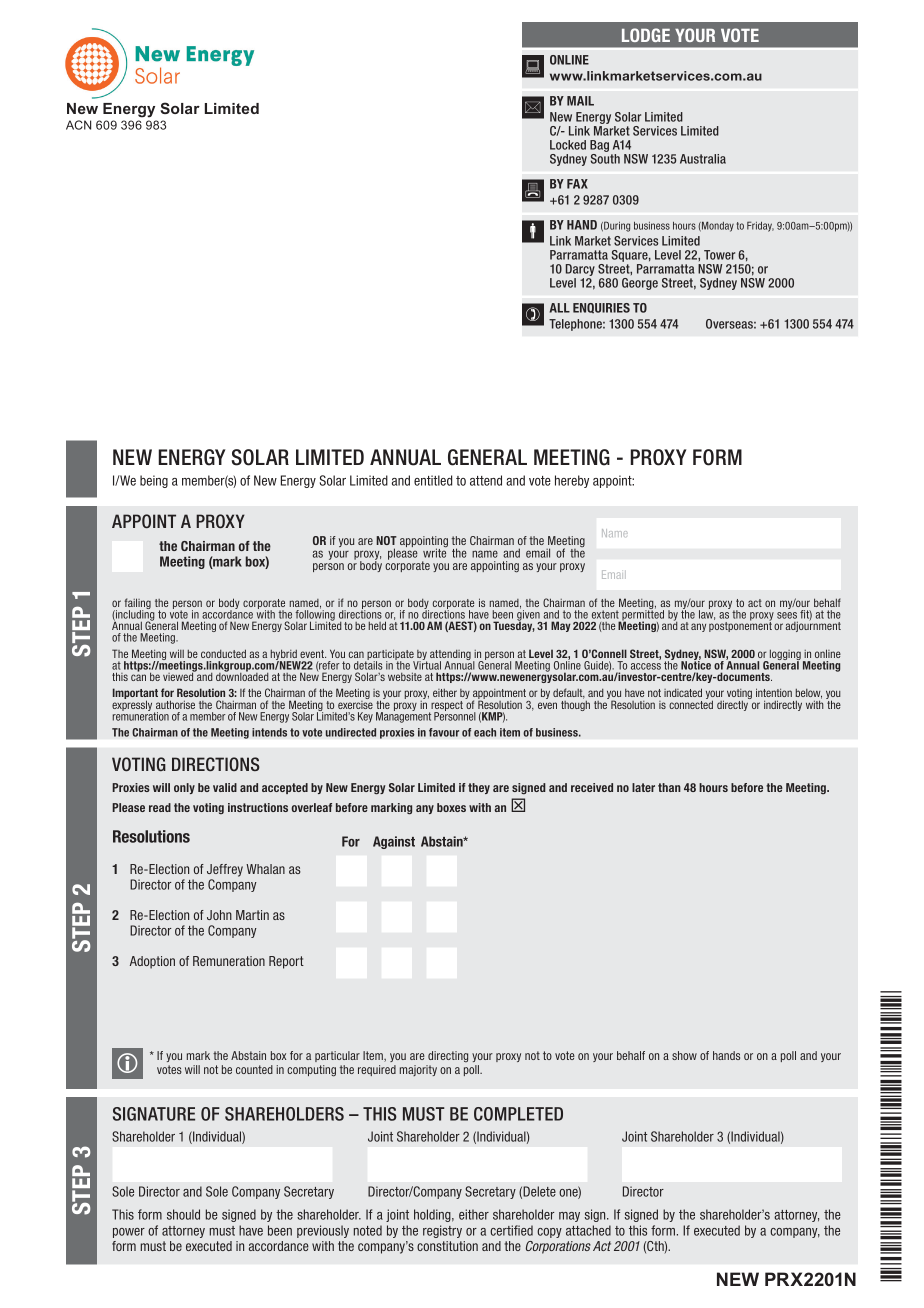 This screenshot has height=1308, width=924. I want to click on show, so click(684, 1055).
